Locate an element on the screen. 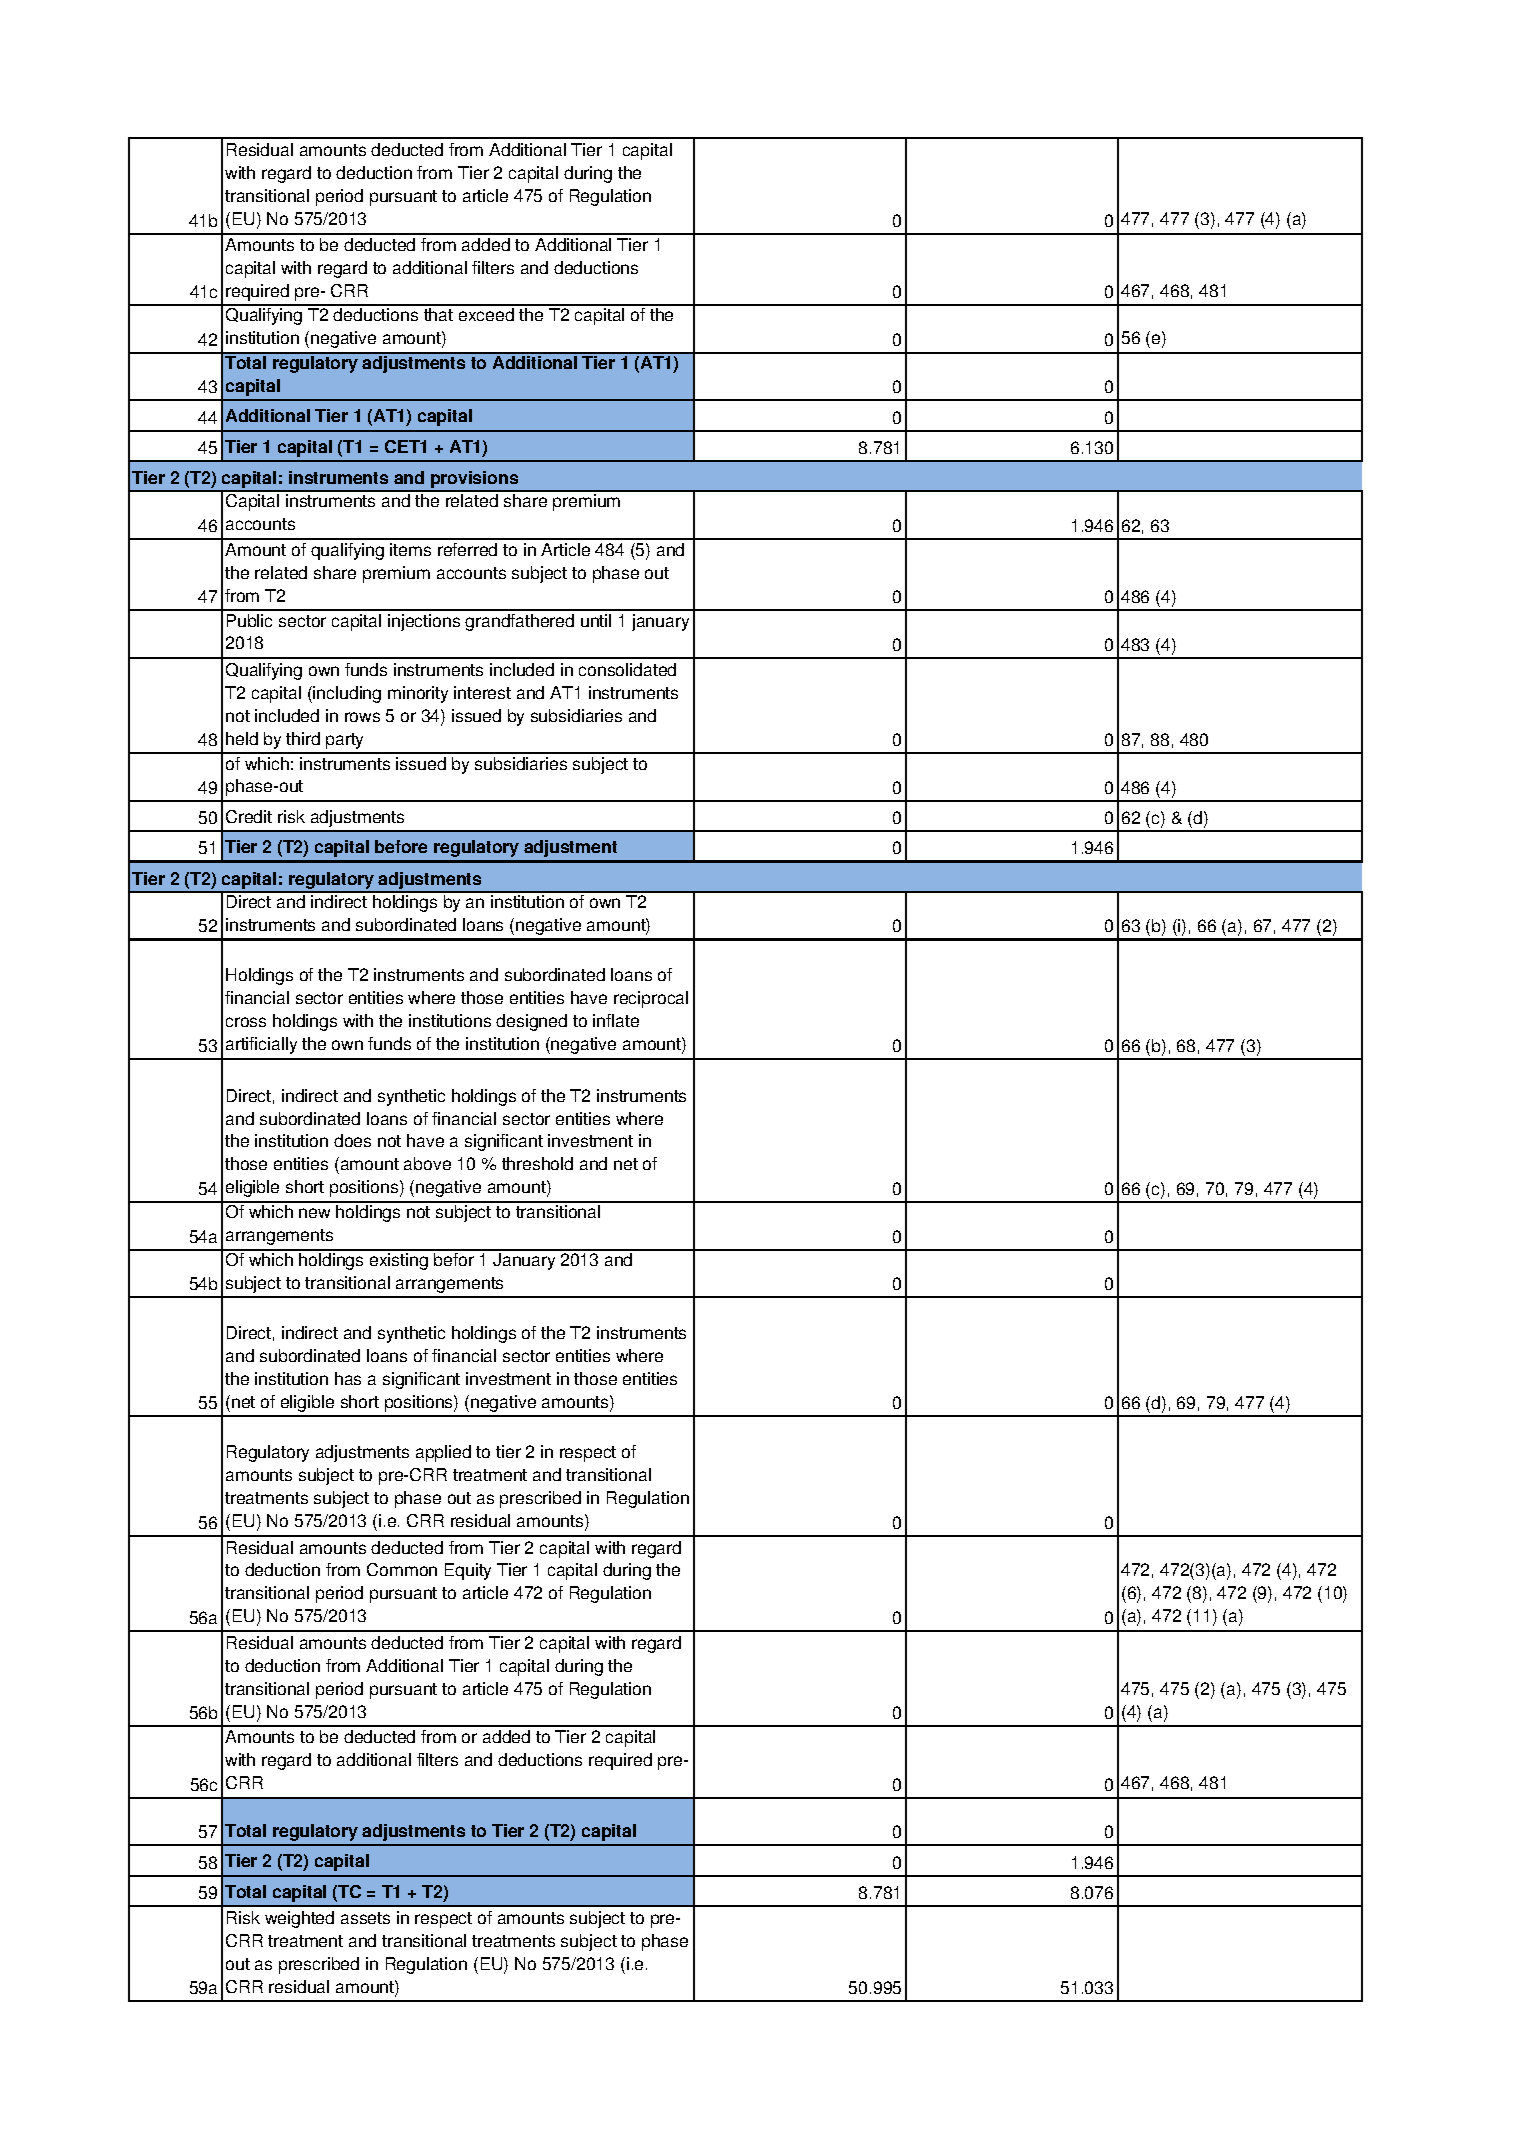 The height and width of the screenshot is (2144, 1515). above is located at coordinates (427, 1163).
